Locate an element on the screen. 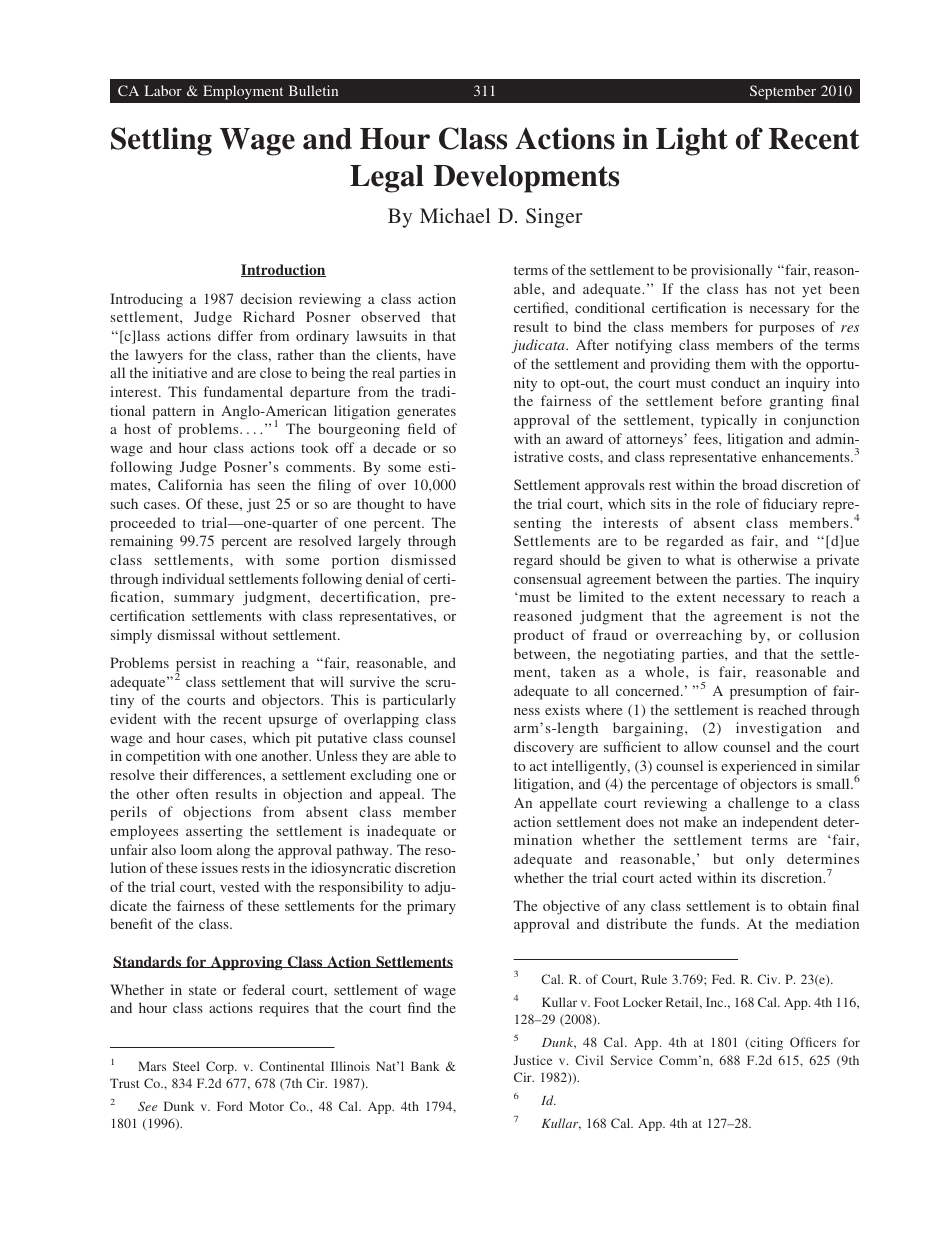  citing is located at coordinates (765, 1043).
